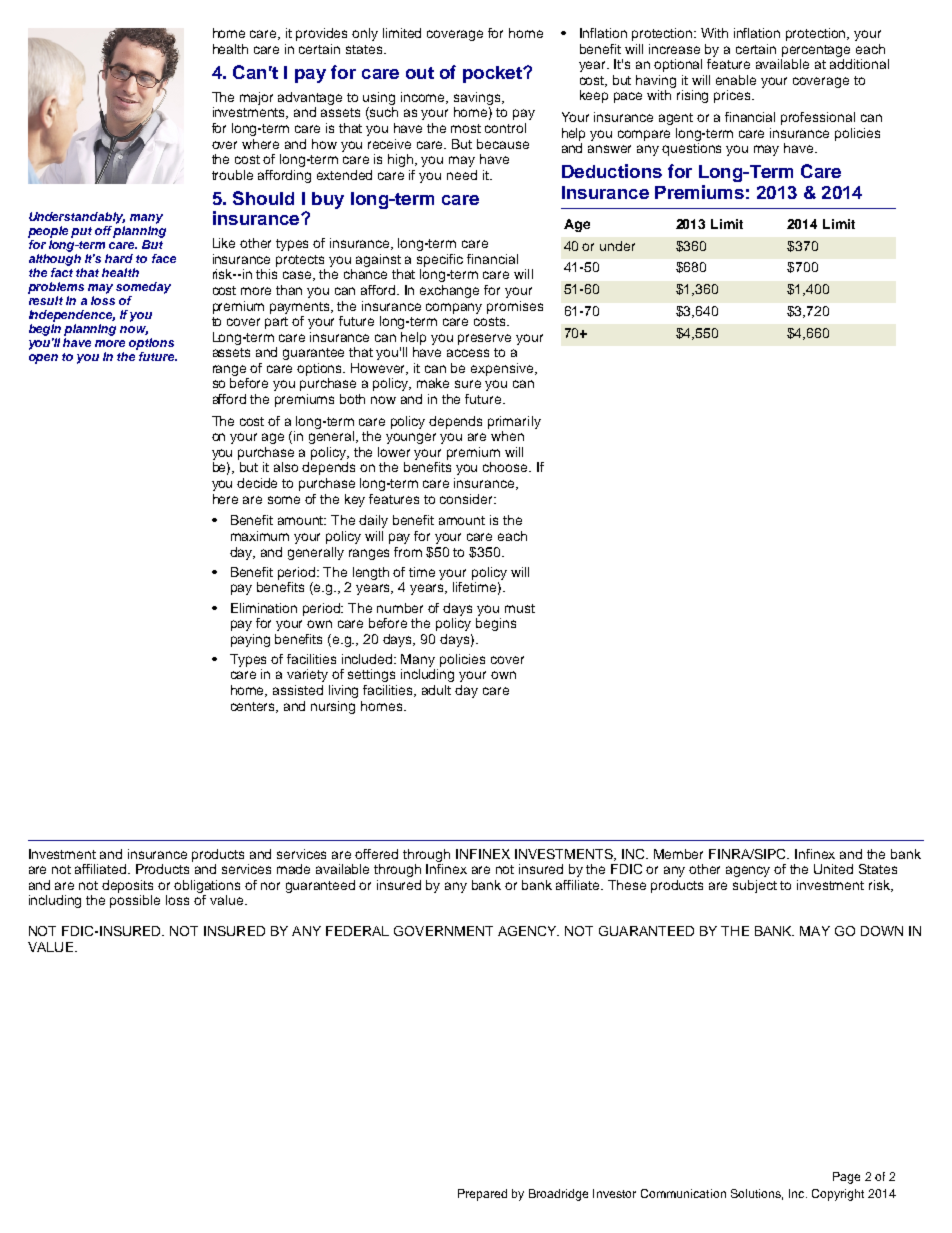  Describe the element at coordinates (420, 73) in the screenshot. I see `out` at that location.
